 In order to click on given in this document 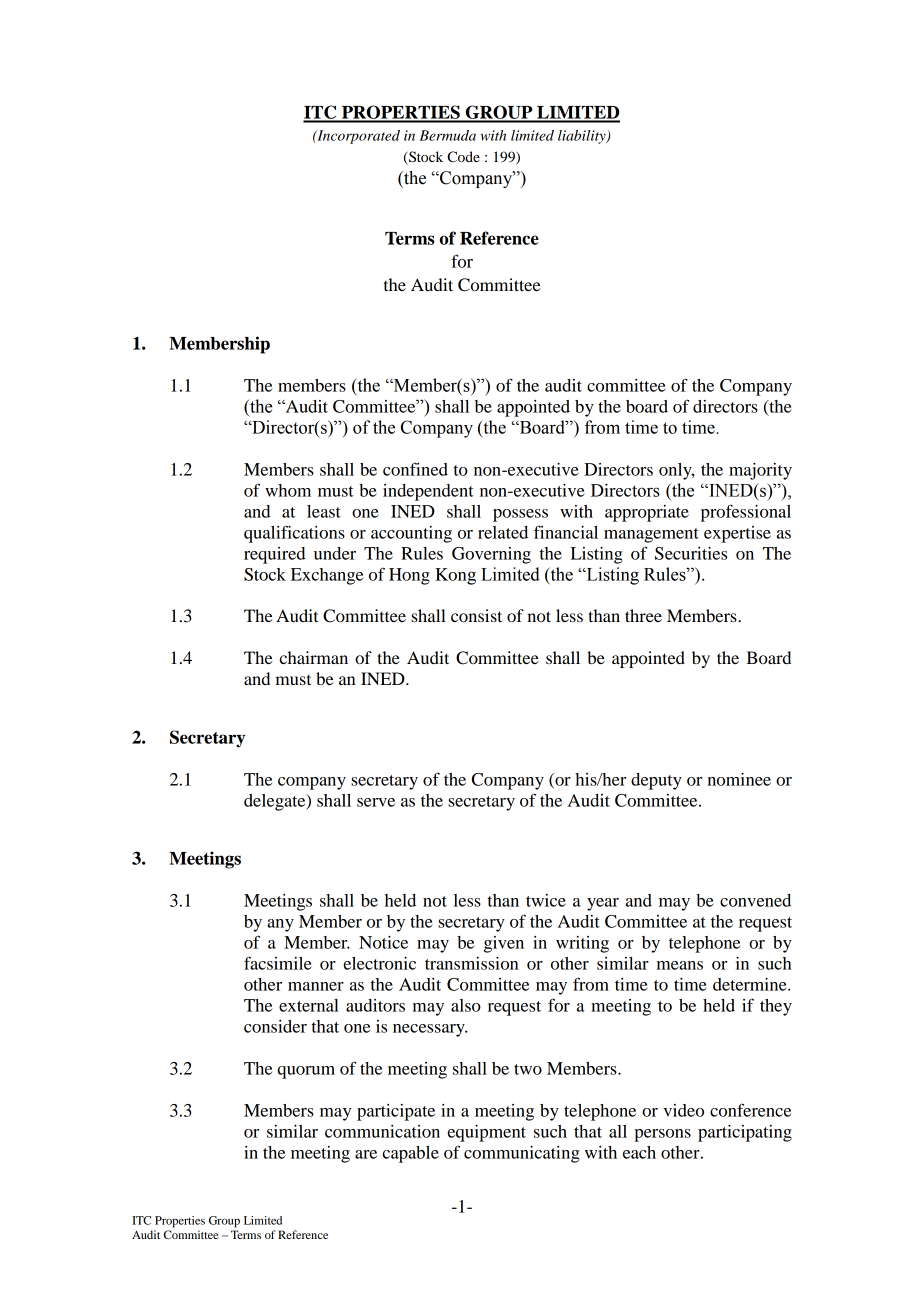, I will do `click(504, 944)`.
